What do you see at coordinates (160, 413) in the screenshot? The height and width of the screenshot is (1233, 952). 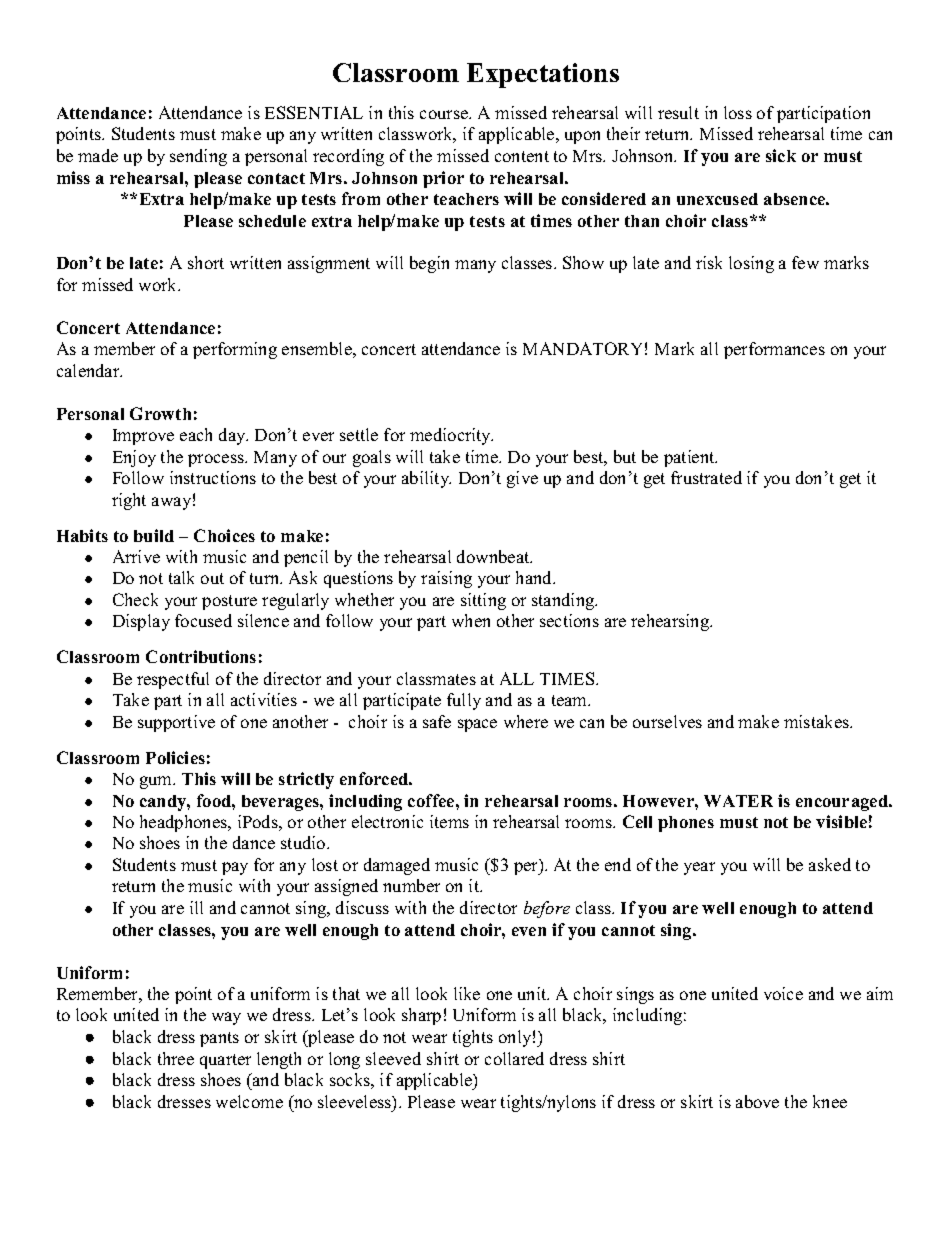 I see `Growth` at bounding box center [160, 413].
